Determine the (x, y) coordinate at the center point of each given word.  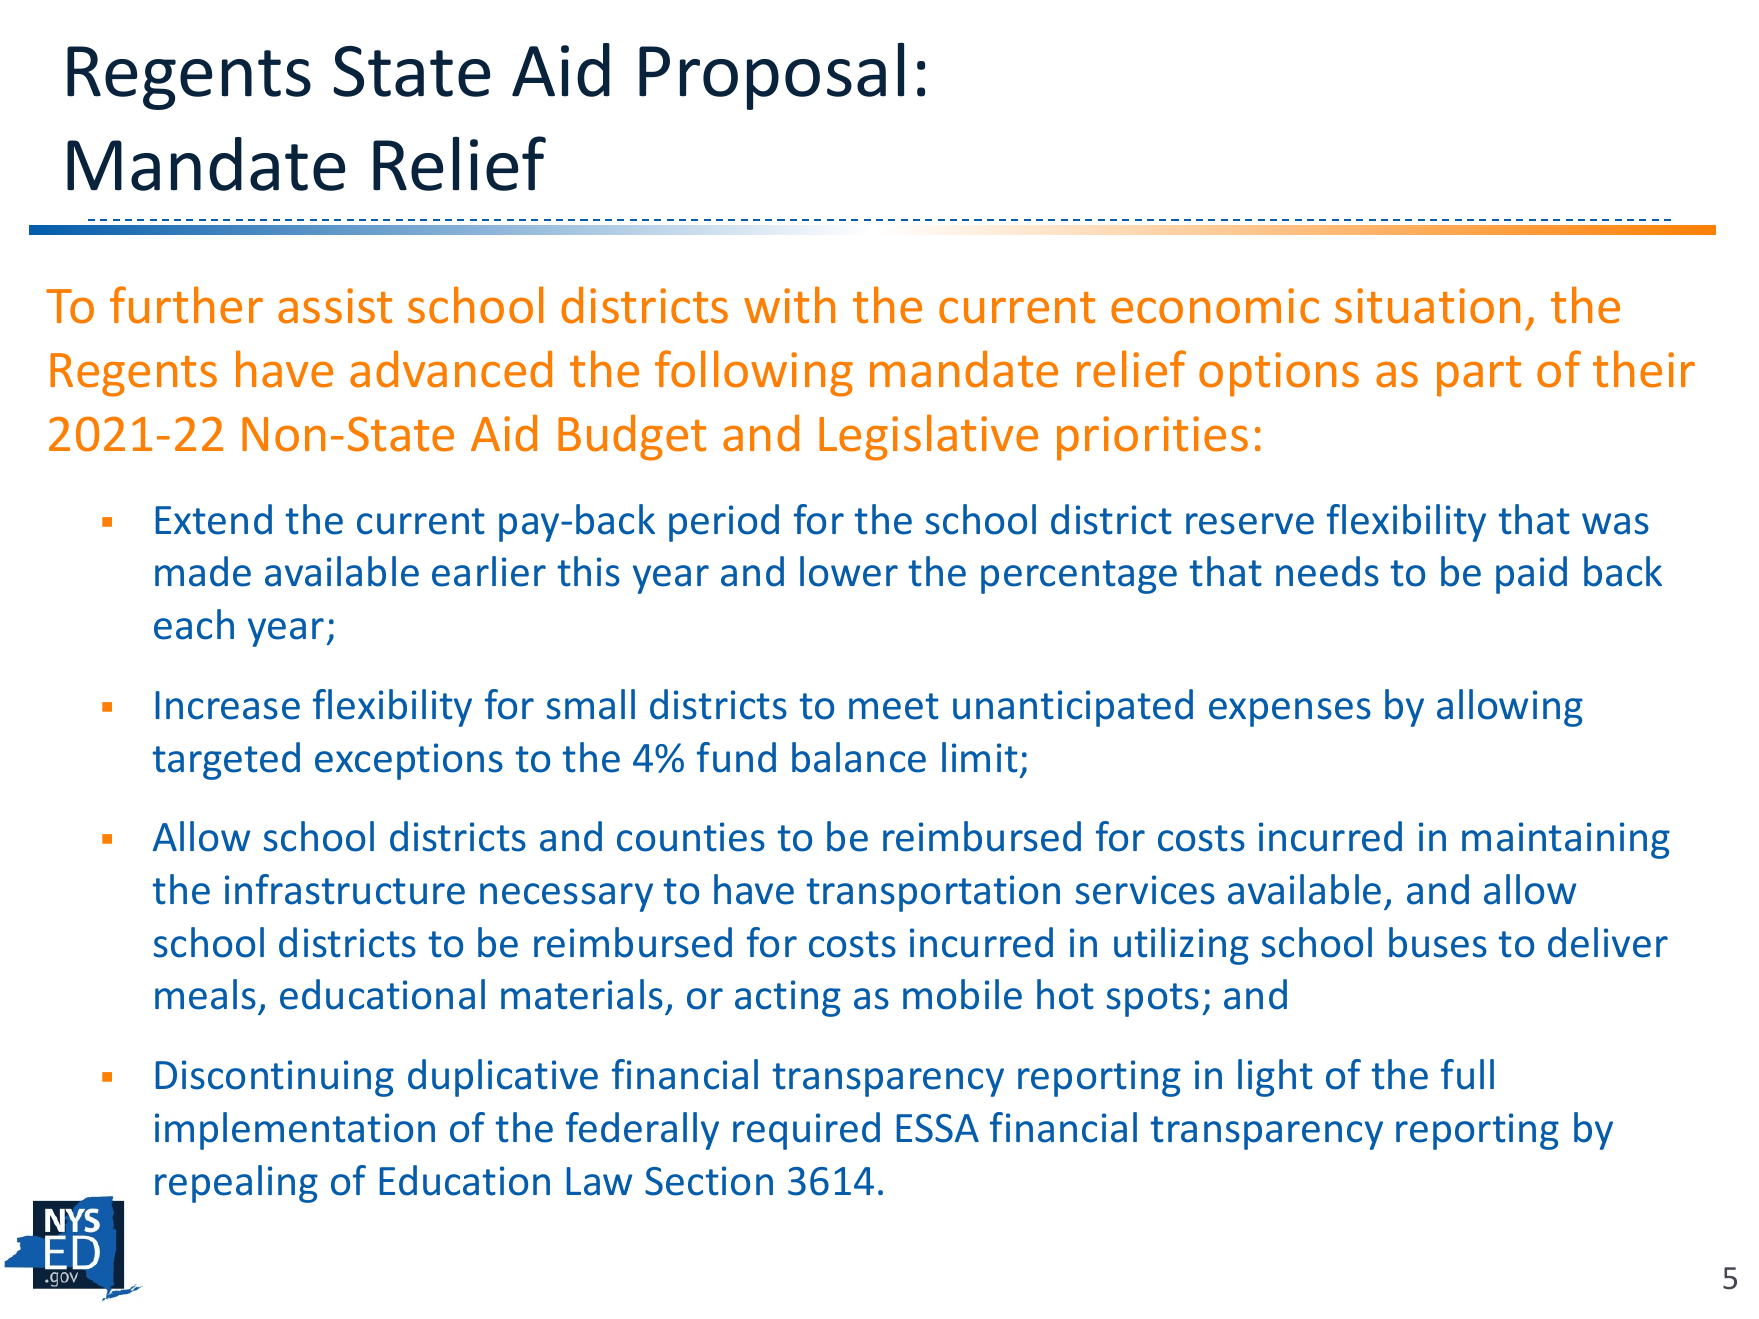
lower (849, 571)
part (1479, 376)
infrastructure (345, 889)
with (789, 305)
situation (1427, 306)
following (754, 373)
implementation (295, 1131)
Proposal (771, 76)
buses (1438, 942)
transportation (933, 893)
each (194, 624)
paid (1531, 575)
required (806, 1131)
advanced (451, 369)
